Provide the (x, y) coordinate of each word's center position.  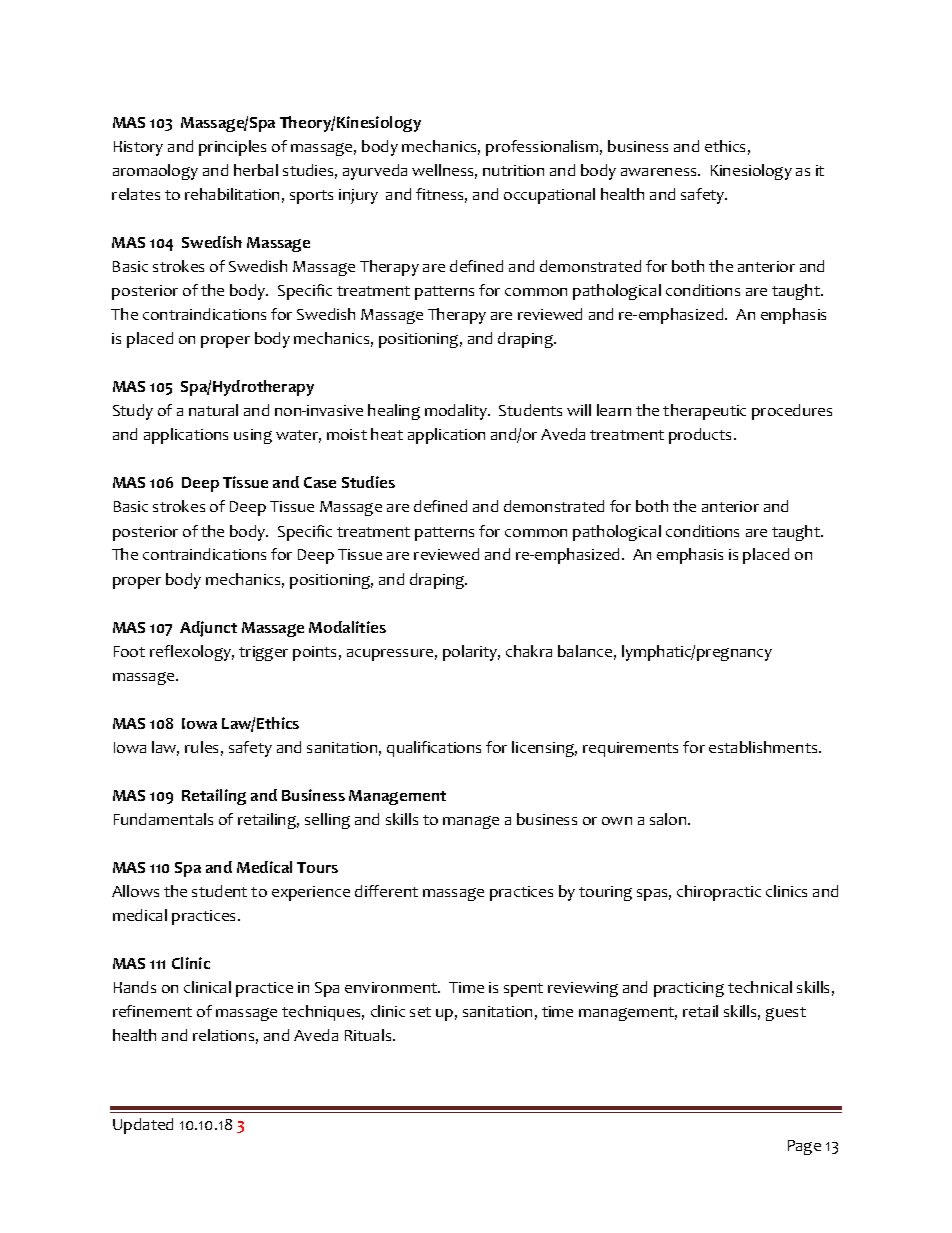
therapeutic (704, 412)
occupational (549, 196)
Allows (135, 891)
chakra (529, 651)
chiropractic (719, 893)
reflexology (192, 653)
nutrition (513, 170)
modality (457, 412)
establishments (764, 747)
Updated (143, 1126)
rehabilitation (232, 194)
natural (213, 410)
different (386, 891)
